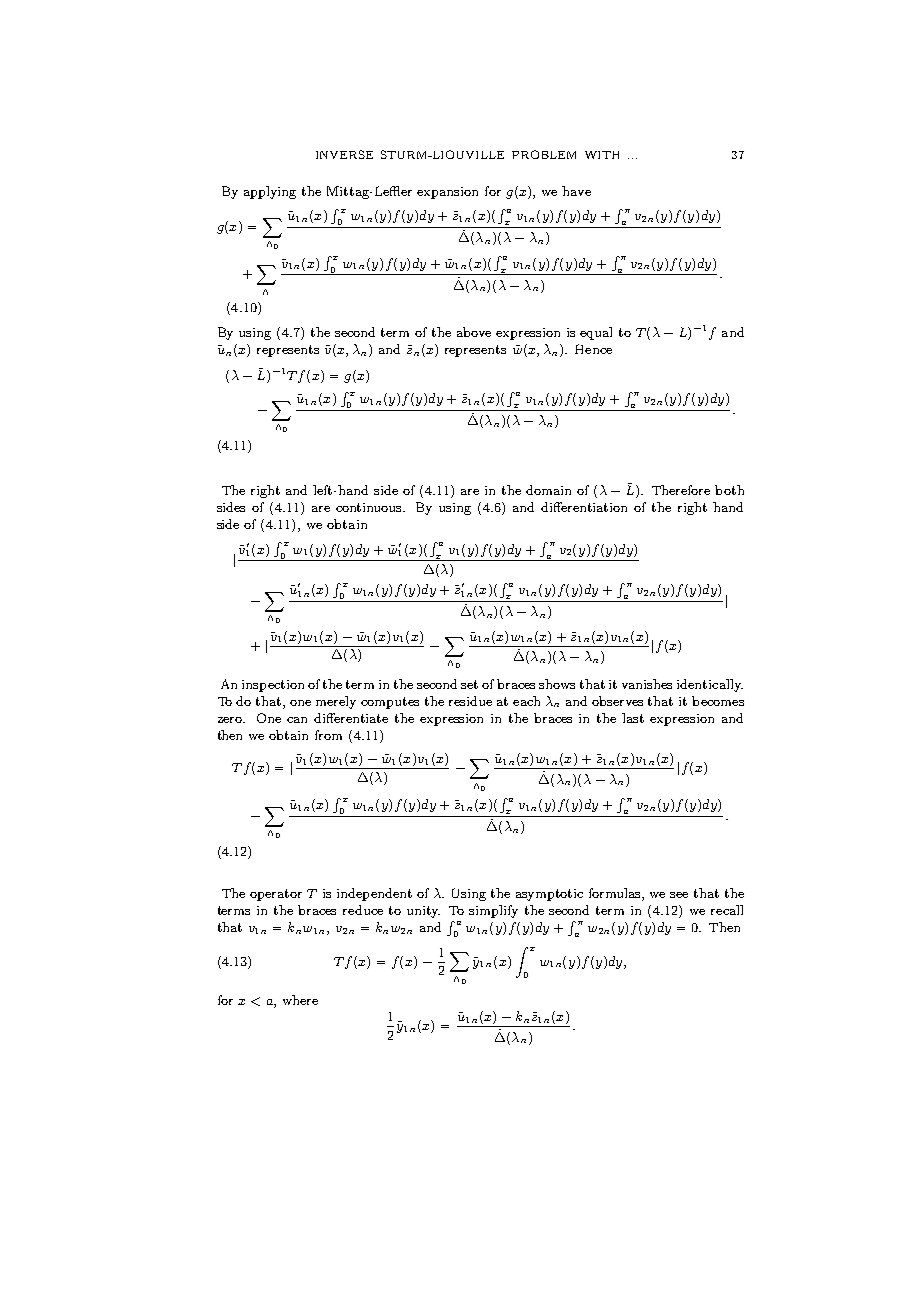  Describe the element at coordinates (344, 154) in the document. I see `INVERSE` at that location.
